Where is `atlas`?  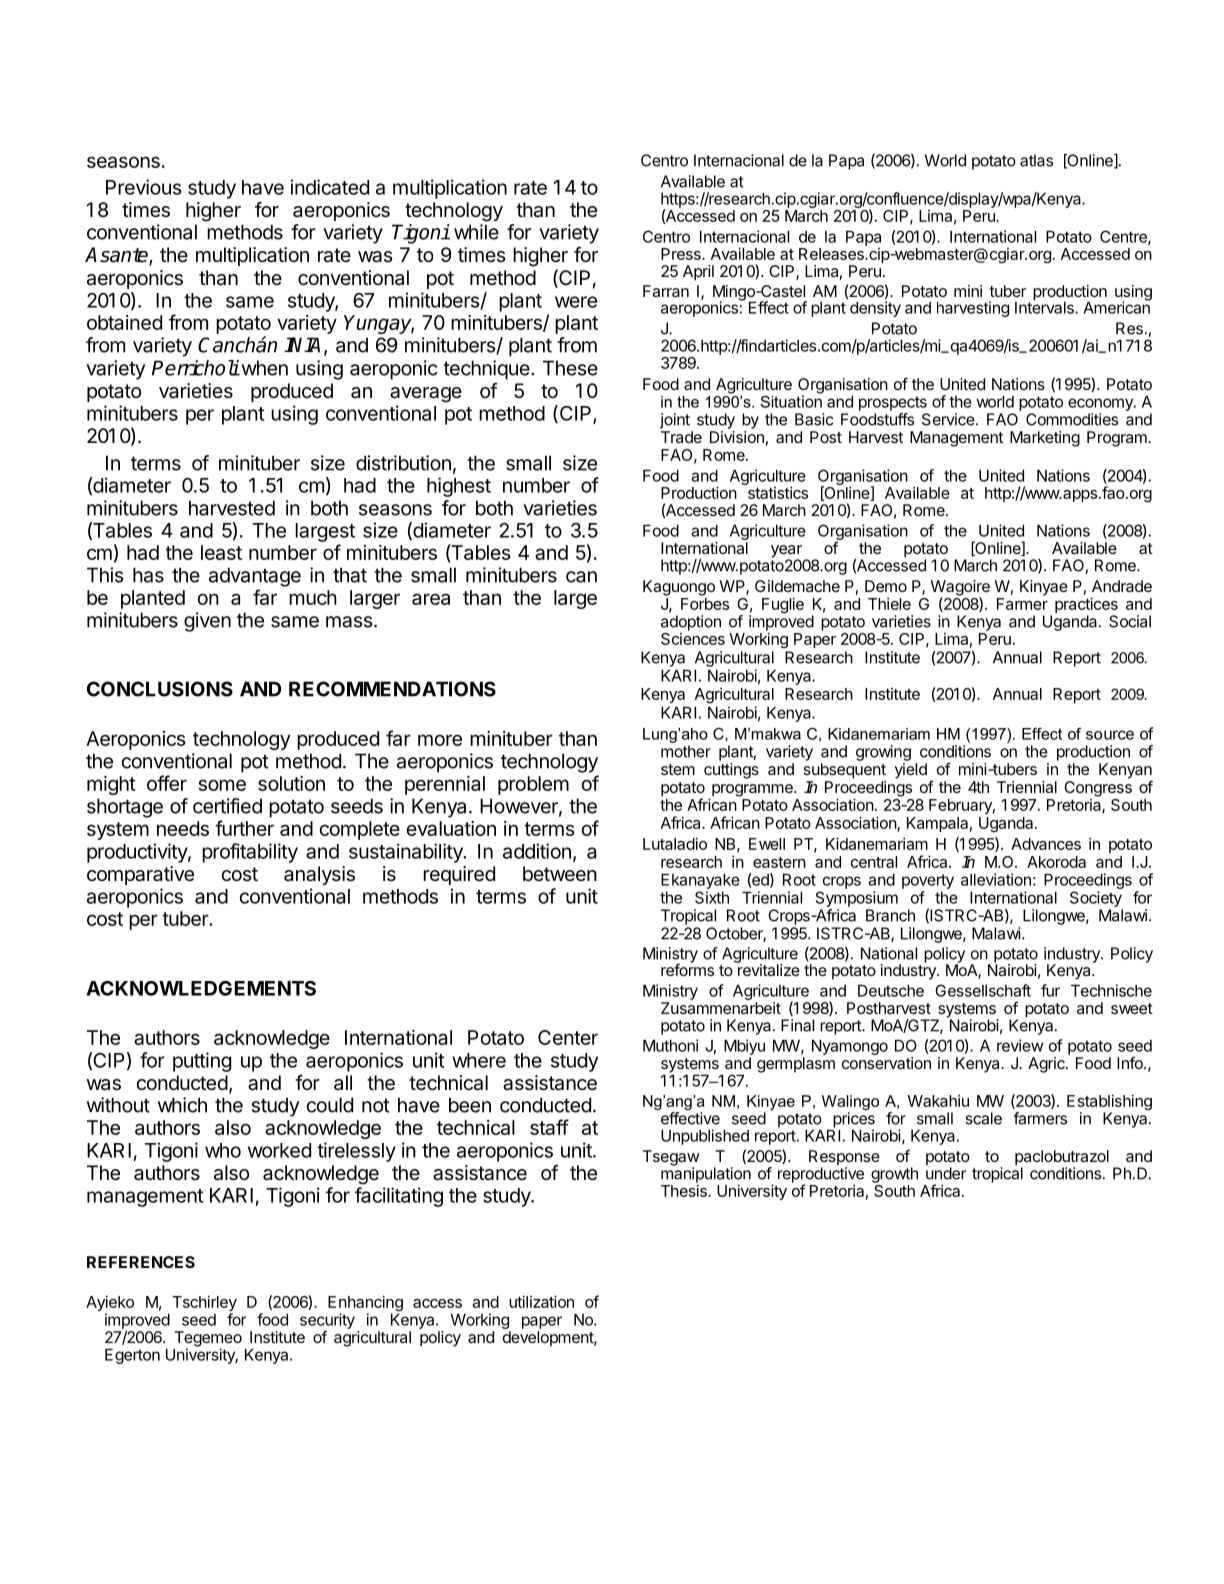 atlas is located at coordinates (1036, 160).
